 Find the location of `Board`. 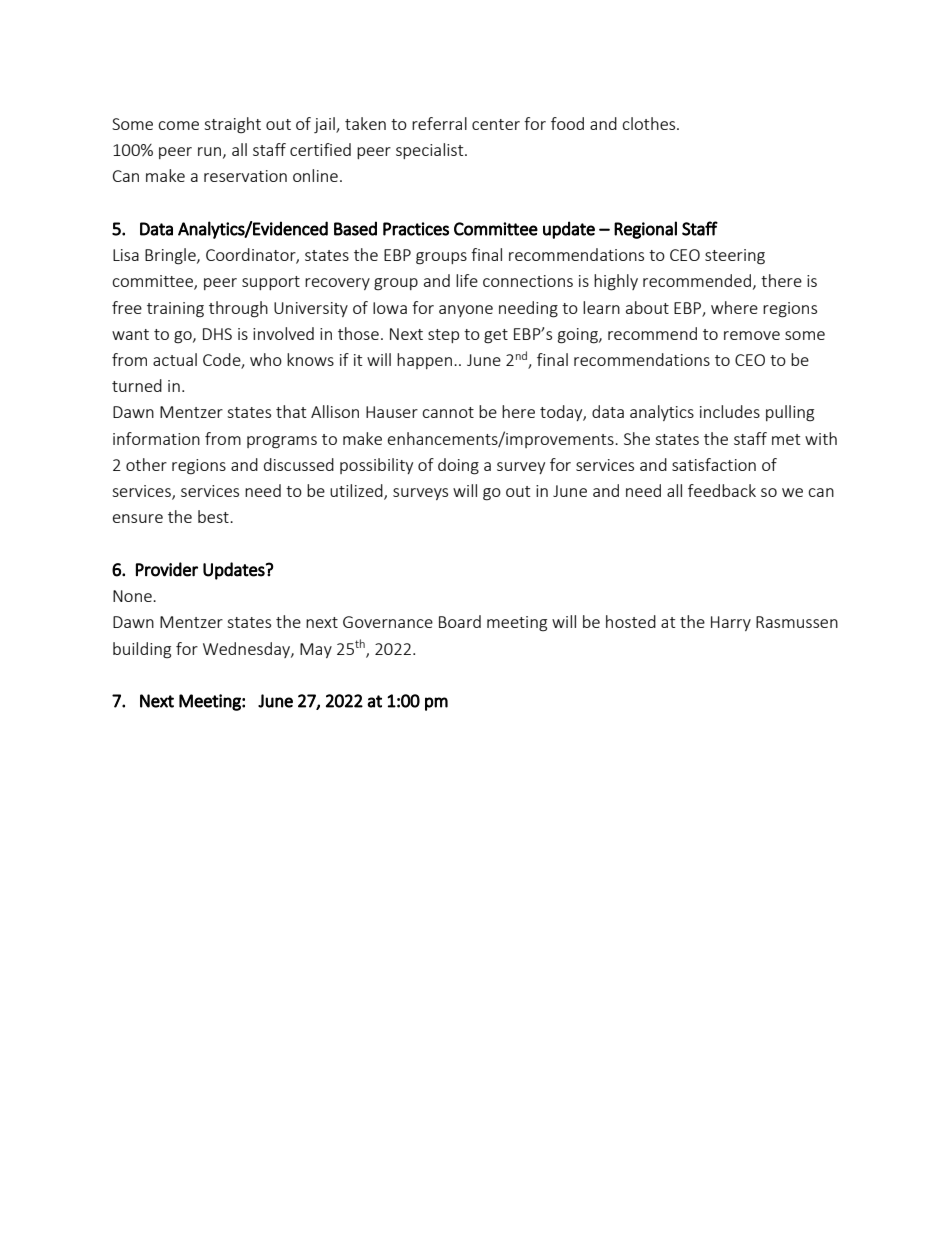

Board is located at coordinates (460, 621).
